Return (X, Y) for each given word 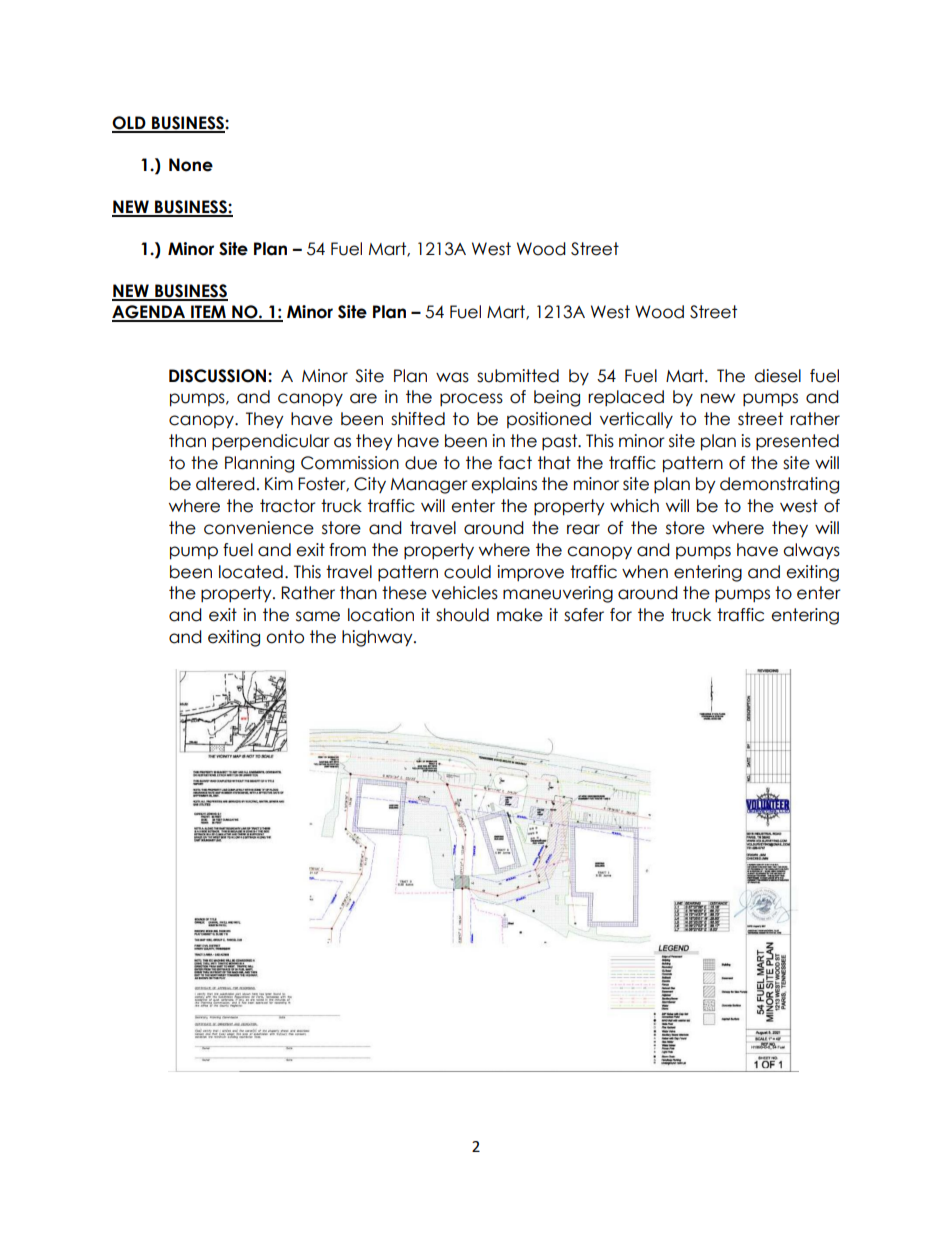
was (452, 377)
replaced (626, 398)
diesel (777, 376)
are (363, 398)
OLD (130, 124)
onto (285, 637)
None (191, 165)
